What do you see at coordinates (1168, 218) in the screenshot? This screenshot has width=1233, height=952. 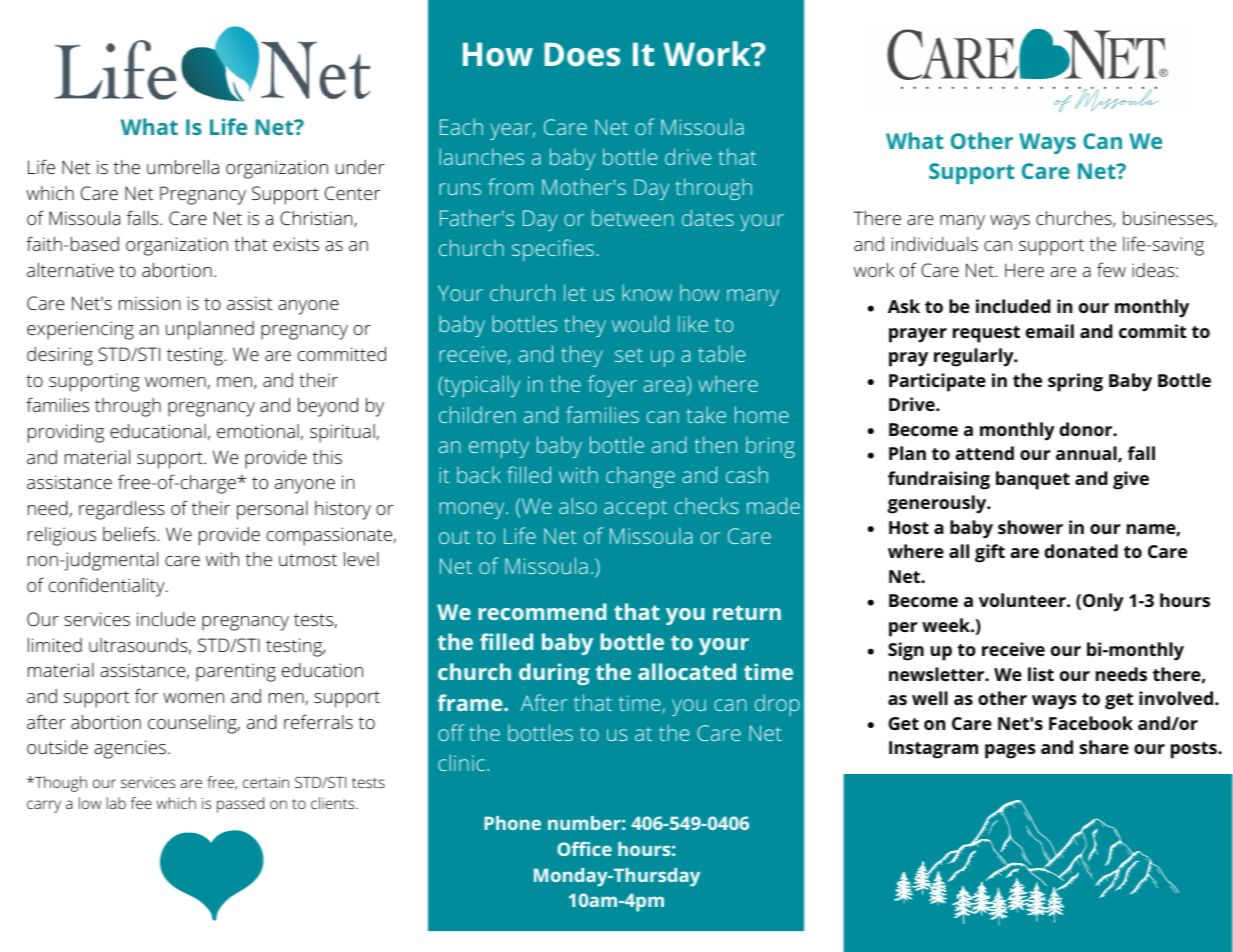 I see `businesses` at bounding box center [1168, 218].
